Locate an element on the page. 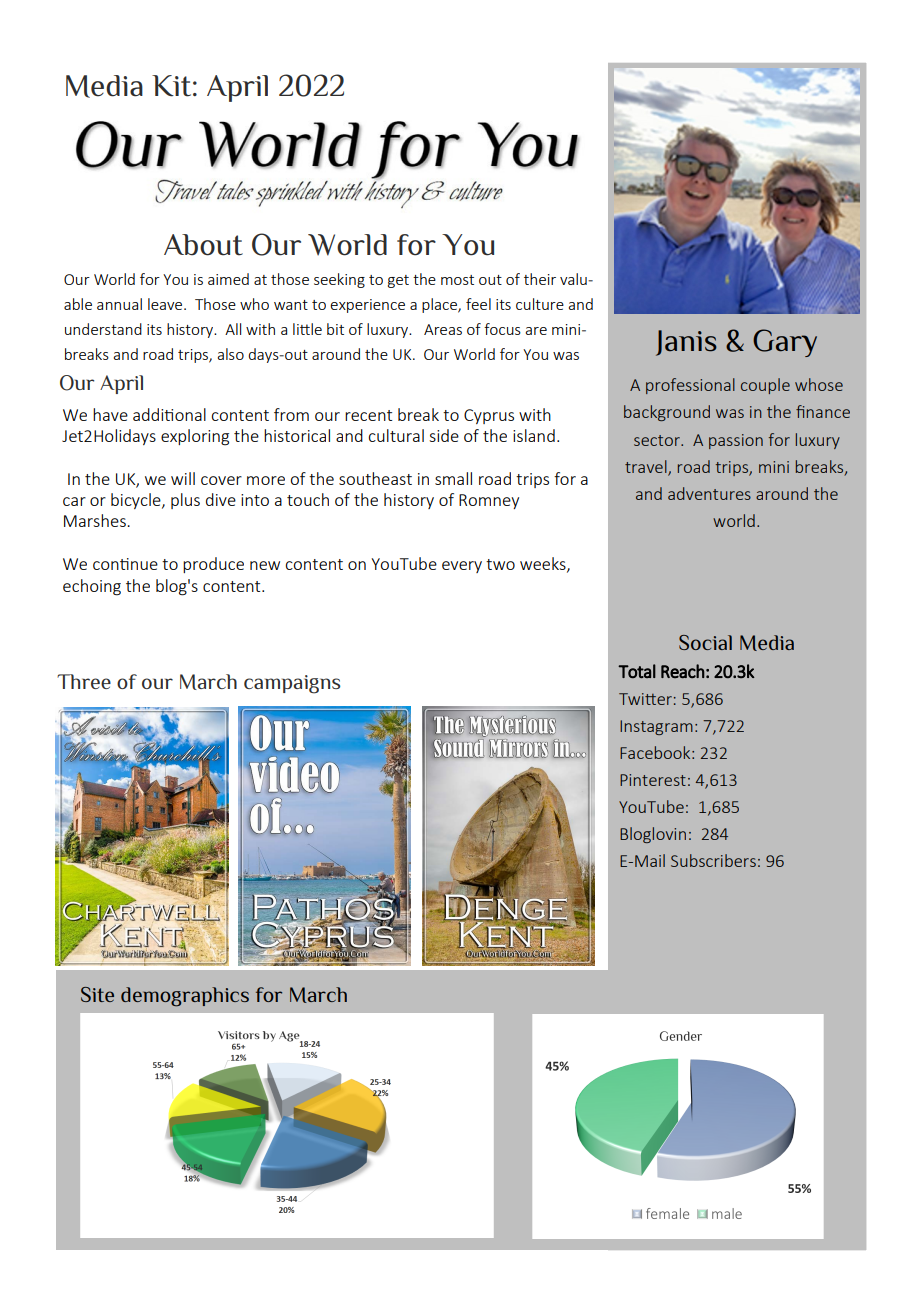 This page has height=1308, width=924. exploring is located at coordinates (195, 437).
